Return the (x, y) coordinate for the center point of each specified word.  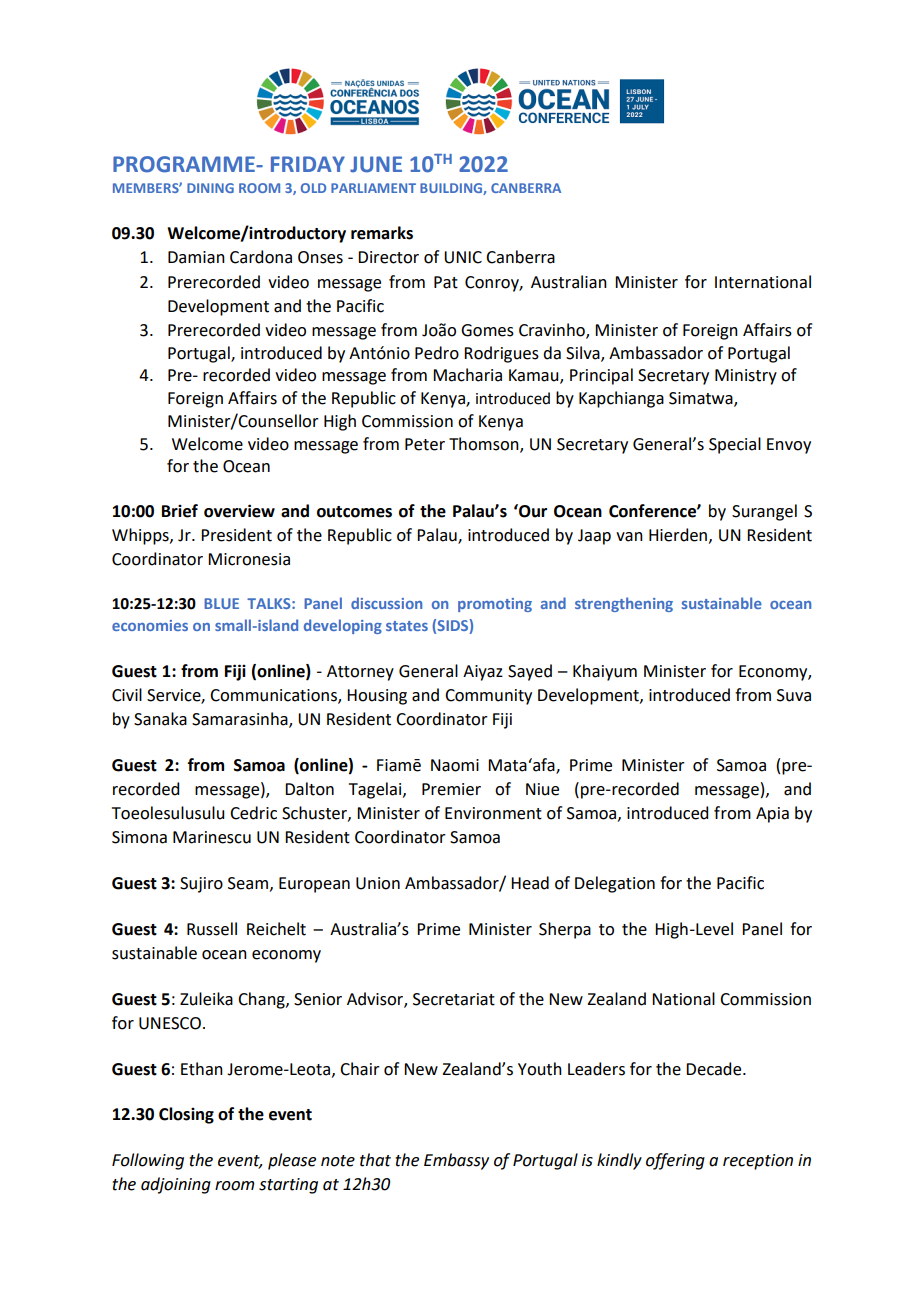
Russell (212, 929)
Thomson (485, 444)
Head (530, 883)
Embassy (456, 1161)
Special (735, 445)
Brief (180, 511)
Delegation (615, 884)
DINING (210, 188)
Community (488, 697)
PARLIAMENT (373, 188)
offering (675, 1161)
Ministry (746, 377)
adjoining (176, 1185)
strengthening (624, 604)
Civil (127, 695)
